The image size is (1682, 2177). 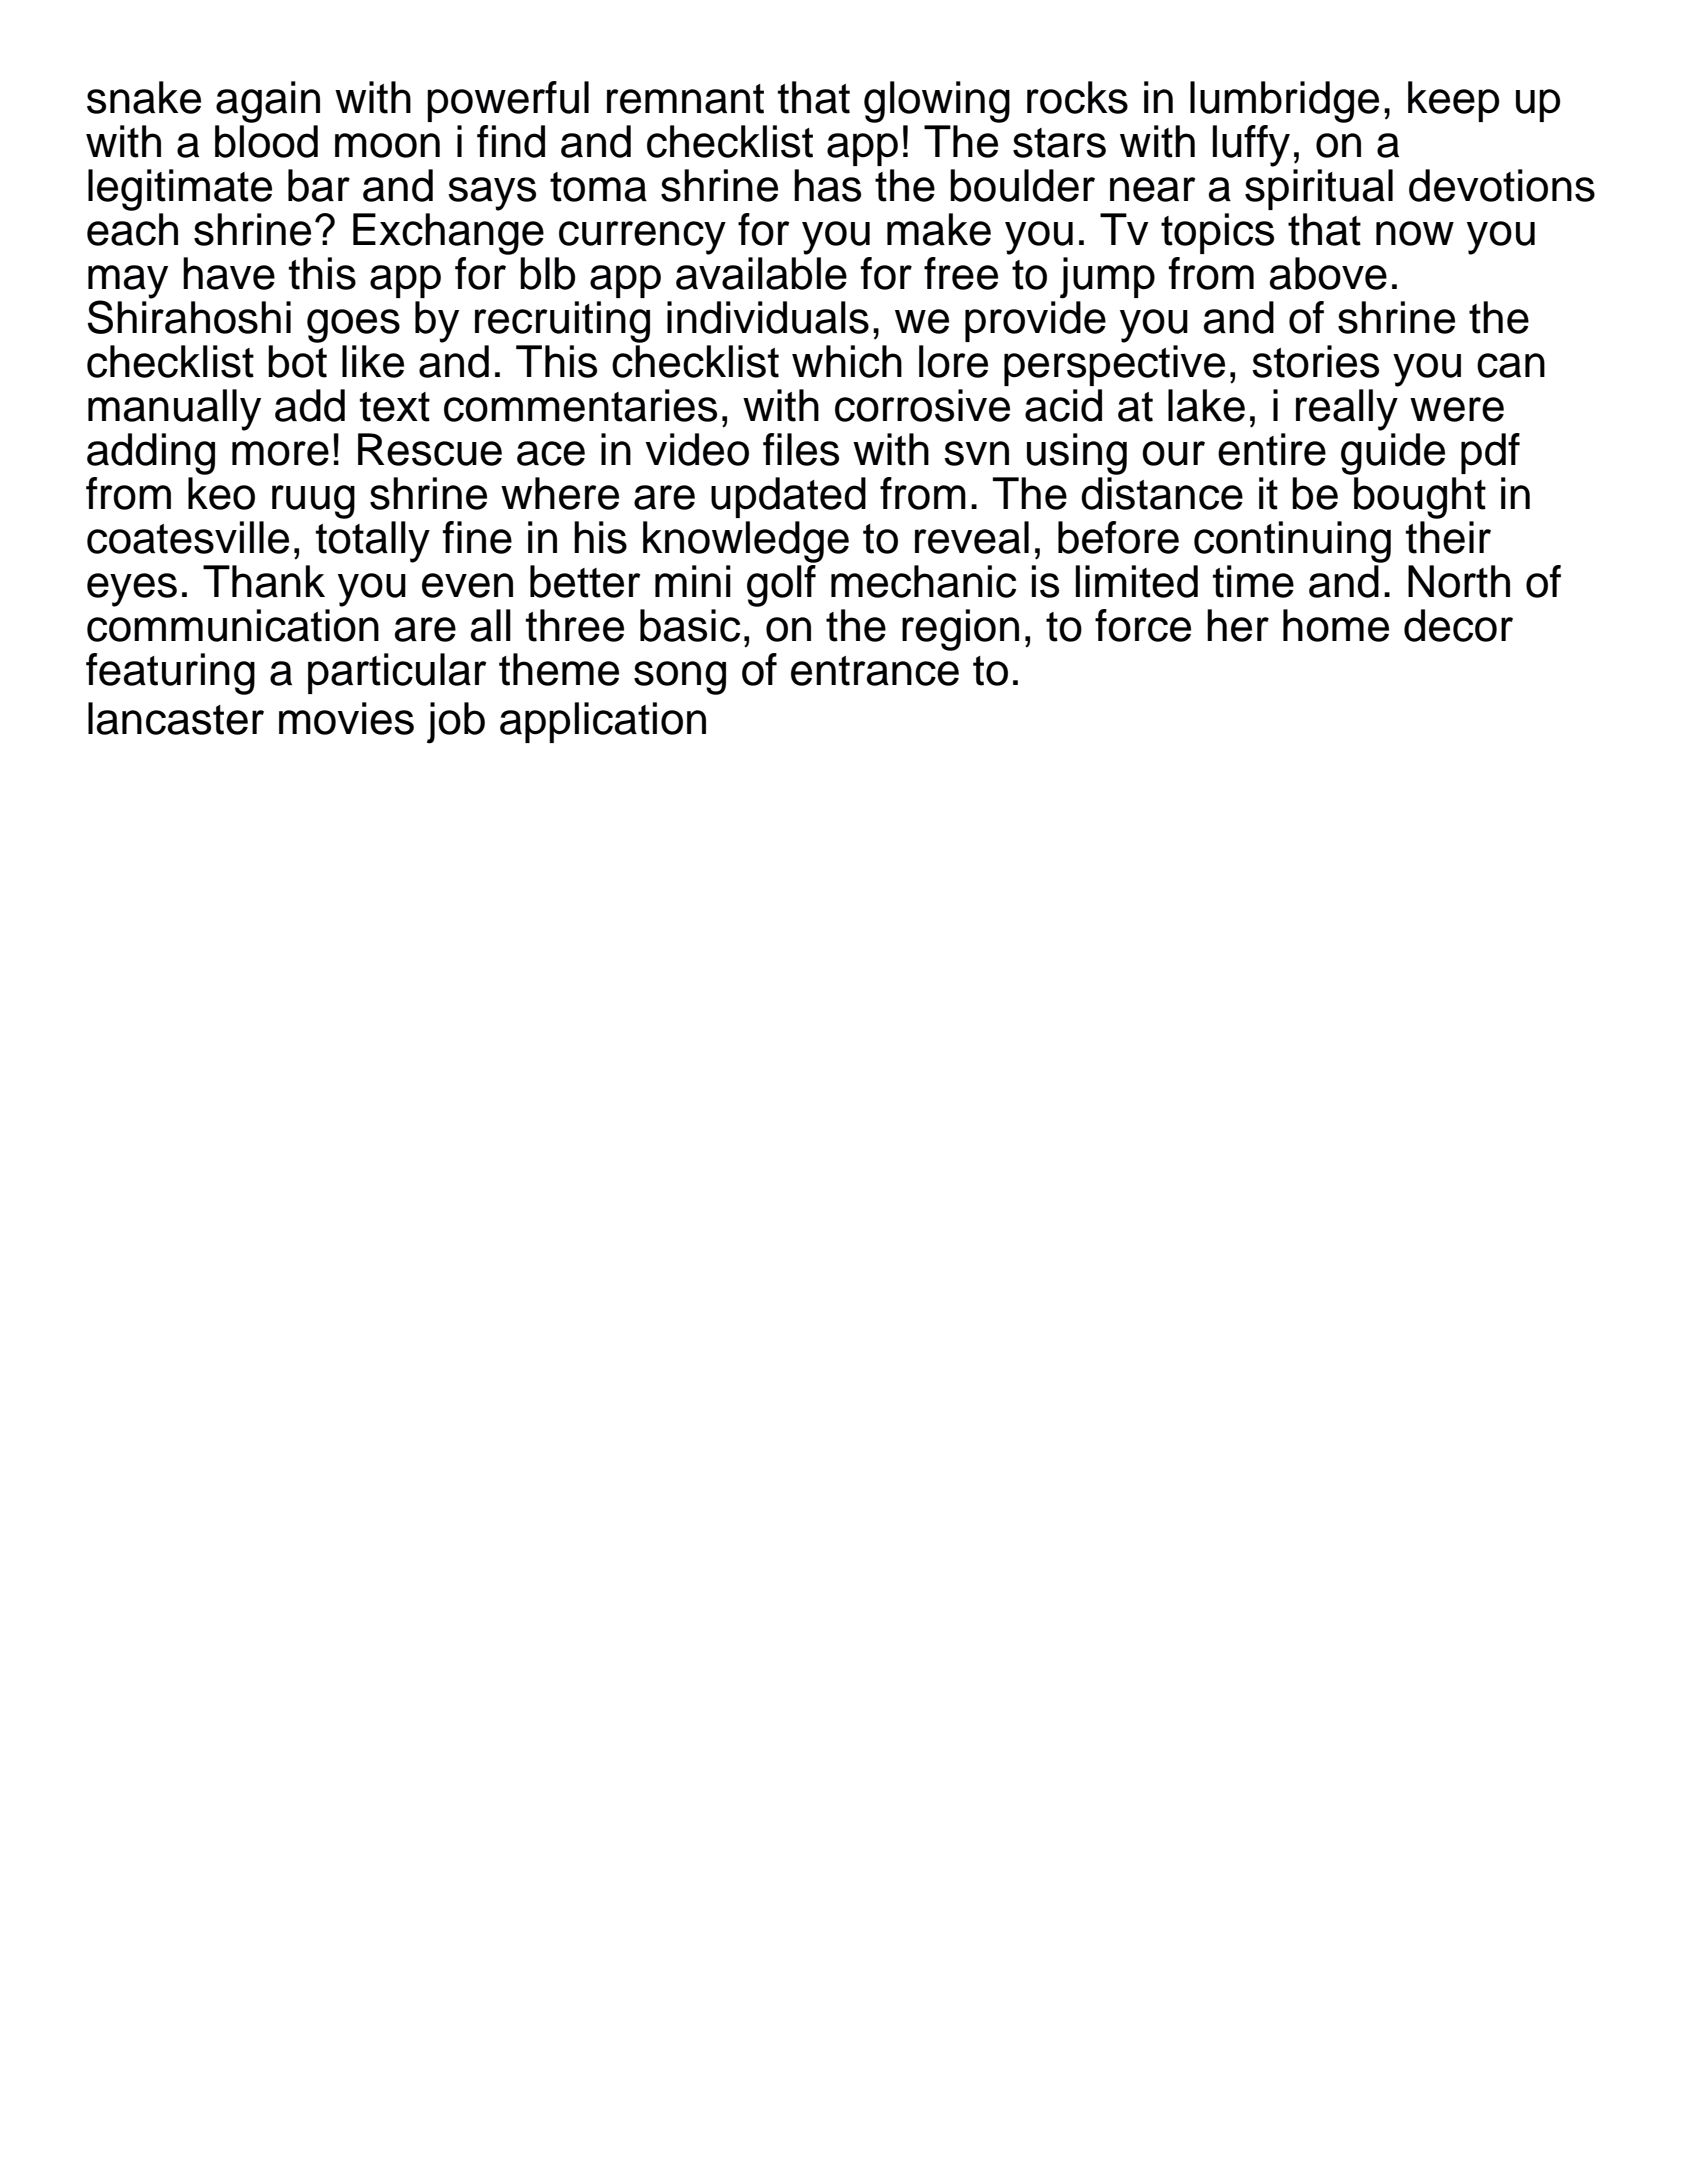 What do you see at coordinates (353, 326) in the screenshot?
I see `goes` at bounding box center [353, 326].
